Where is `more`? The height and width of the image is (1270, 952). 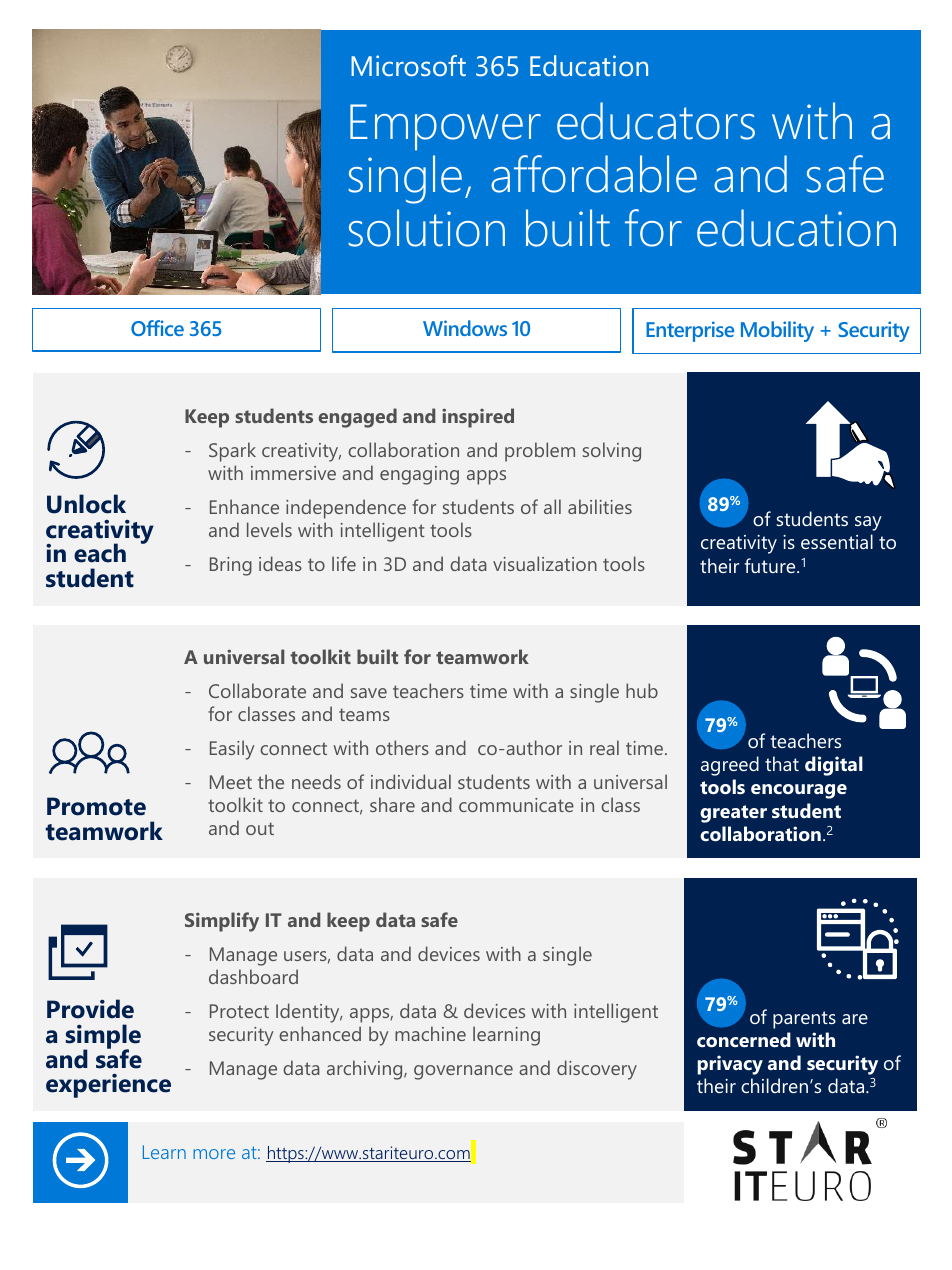 more is located at coordinates (214, 1154).
